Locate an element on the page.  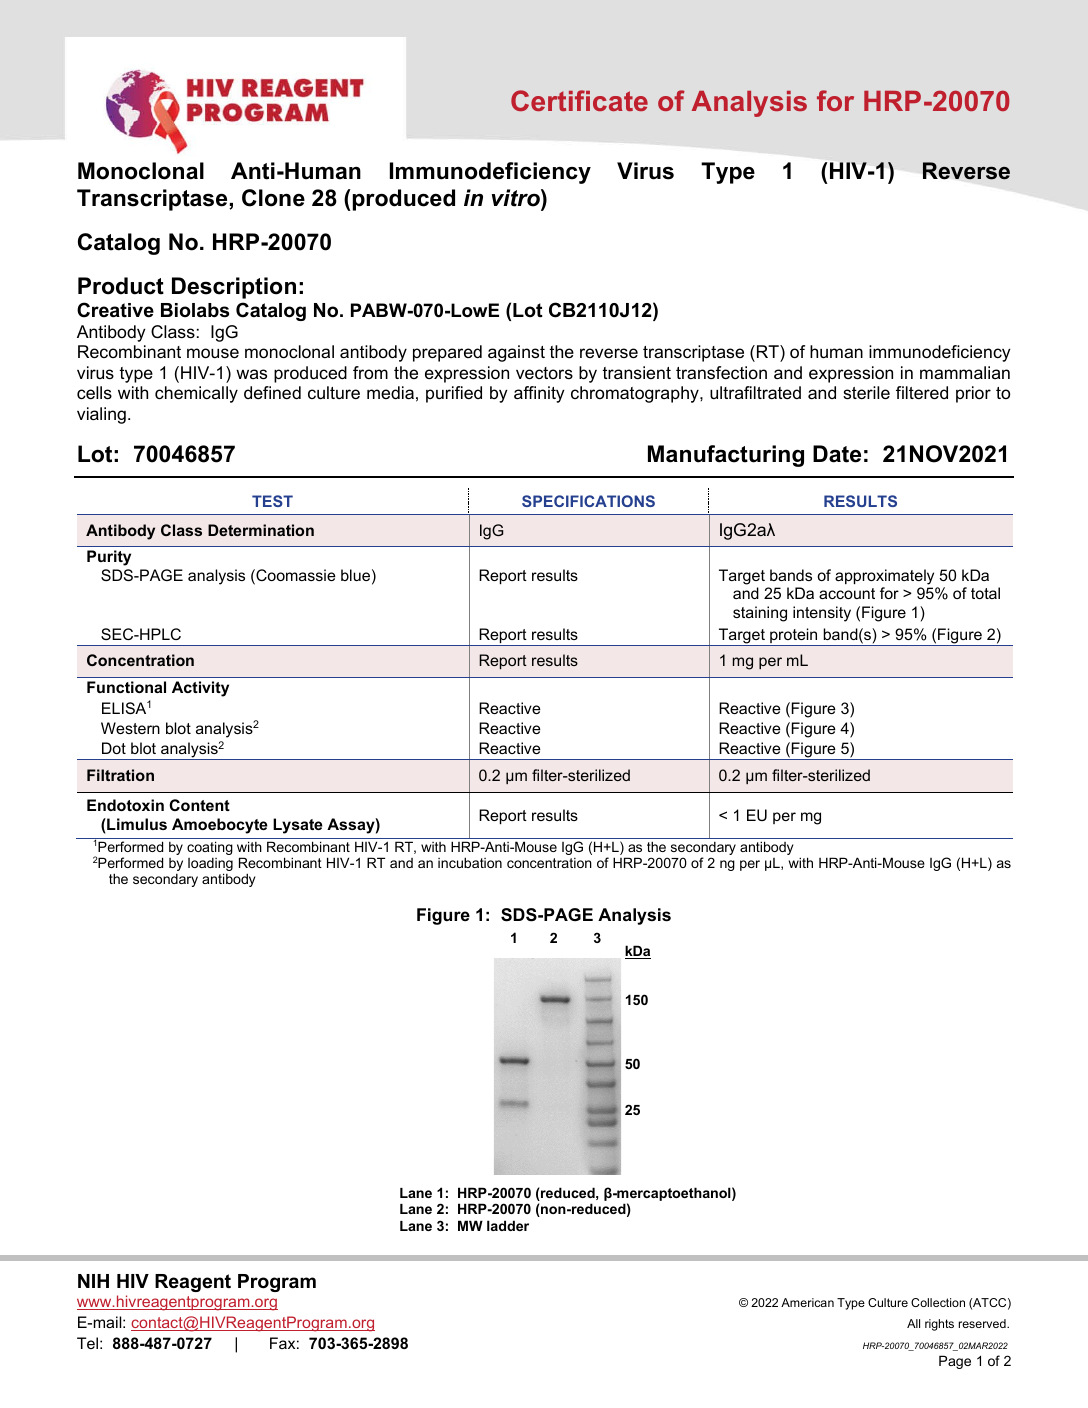
Clone is located at coordinates (273, 198).
